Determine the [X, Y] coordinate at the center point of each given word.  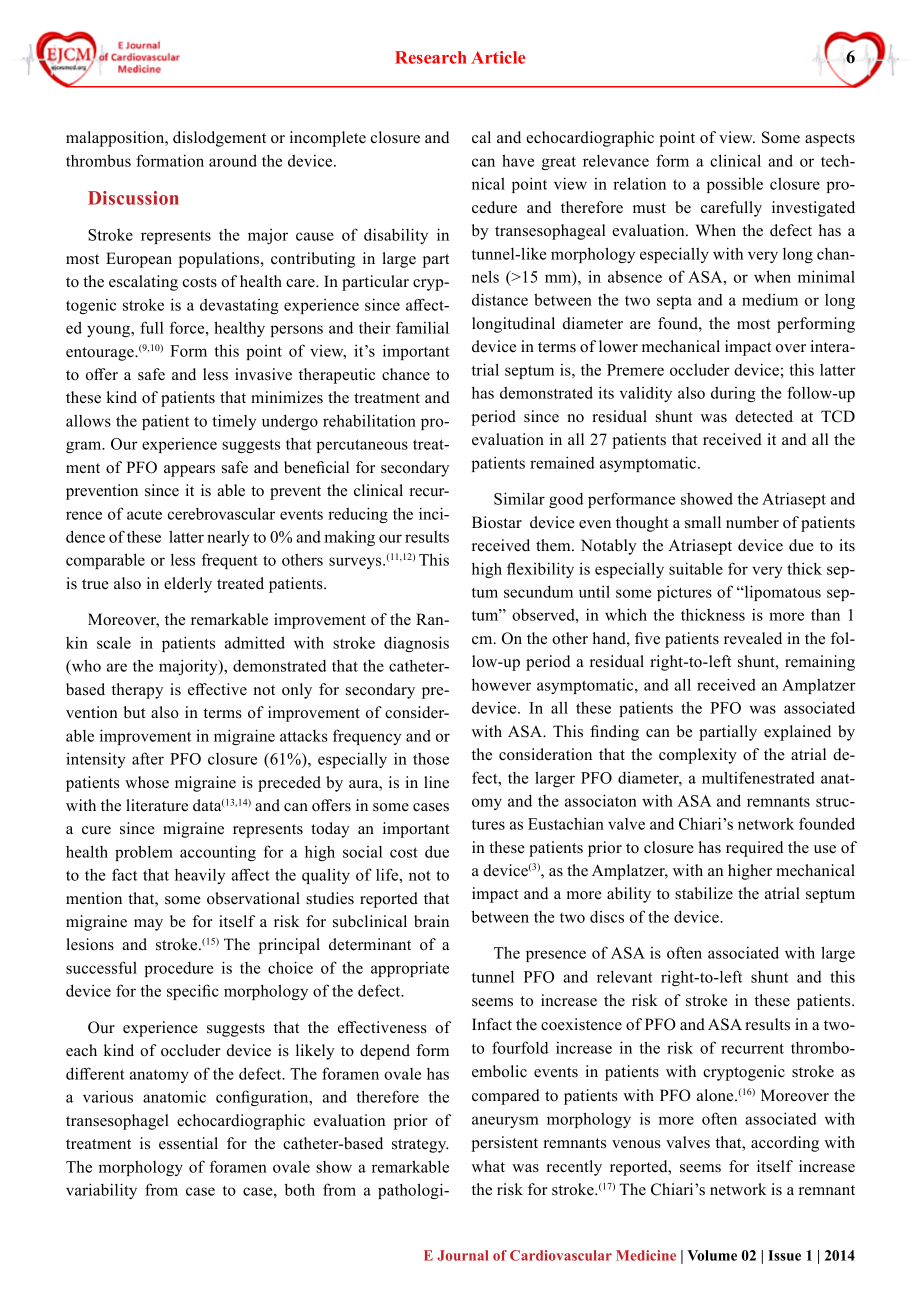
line [436, 782]
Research [431, 57]
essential [188, 1143]
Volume [712, 1255]
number [752, 522]
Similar [519, 498]
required [754, 849]
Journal [462, 1255]
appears [189, 471]
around [233, 160]
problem [144, 853]
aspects [830, 140]
